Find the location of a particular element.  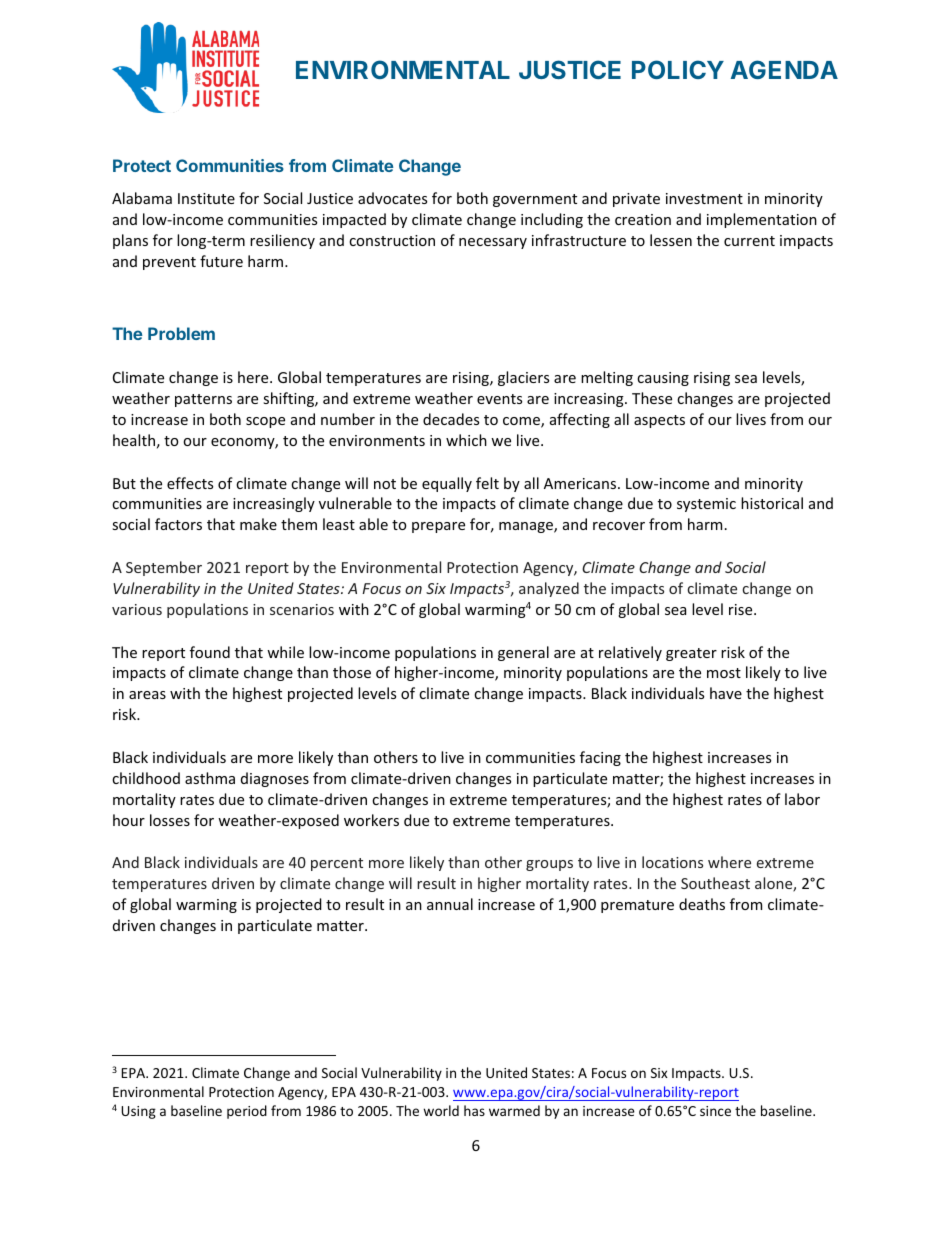

has is located at coordinates (474, 1110).
